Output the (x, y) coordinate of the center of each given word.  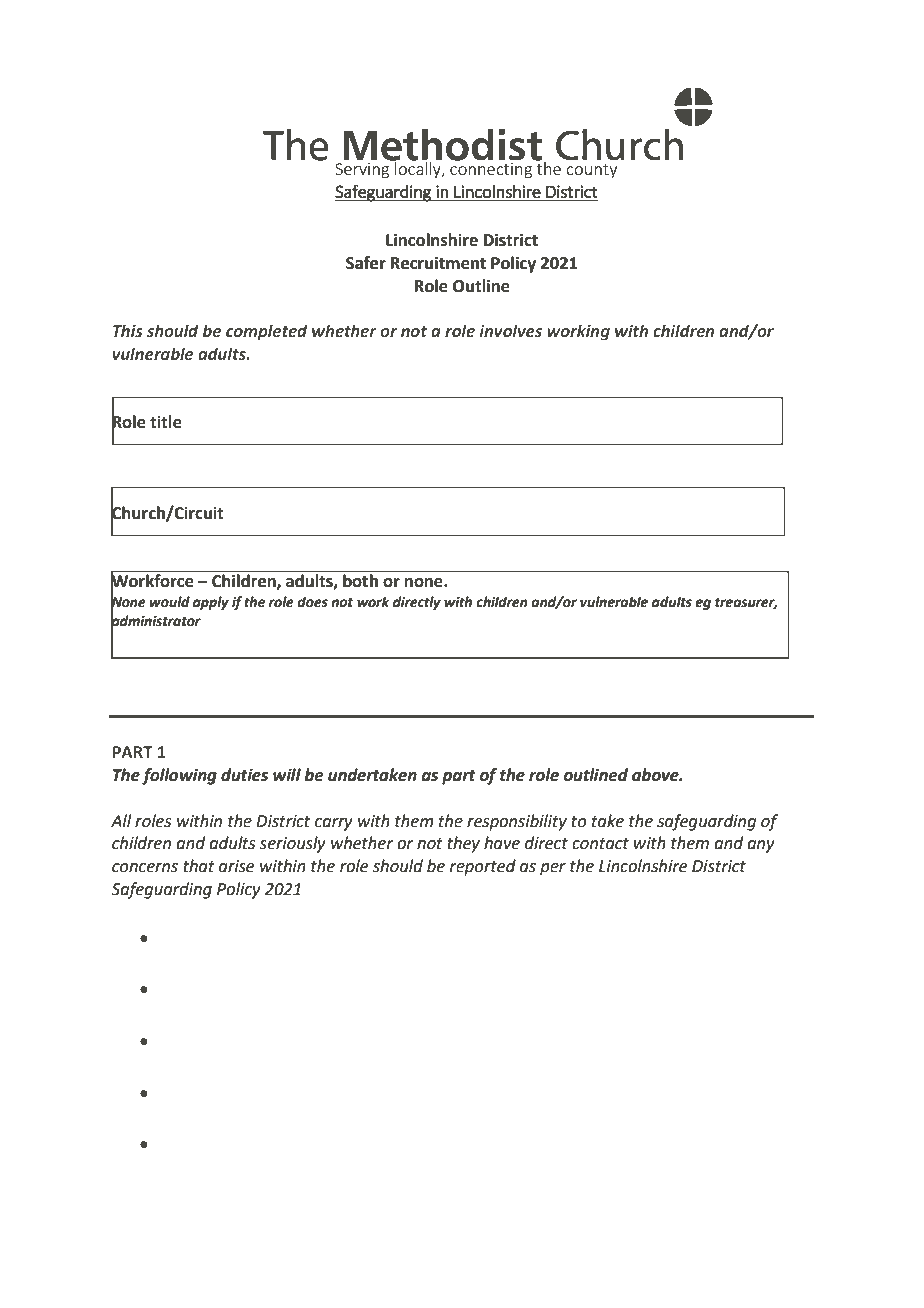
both (360, 580)
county (591, 171)
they (463, 844)
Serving (363, 169)
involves (510, 331)
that (199, 866)
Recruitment (438, 263)
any (761, 846)
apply (211, 603)
